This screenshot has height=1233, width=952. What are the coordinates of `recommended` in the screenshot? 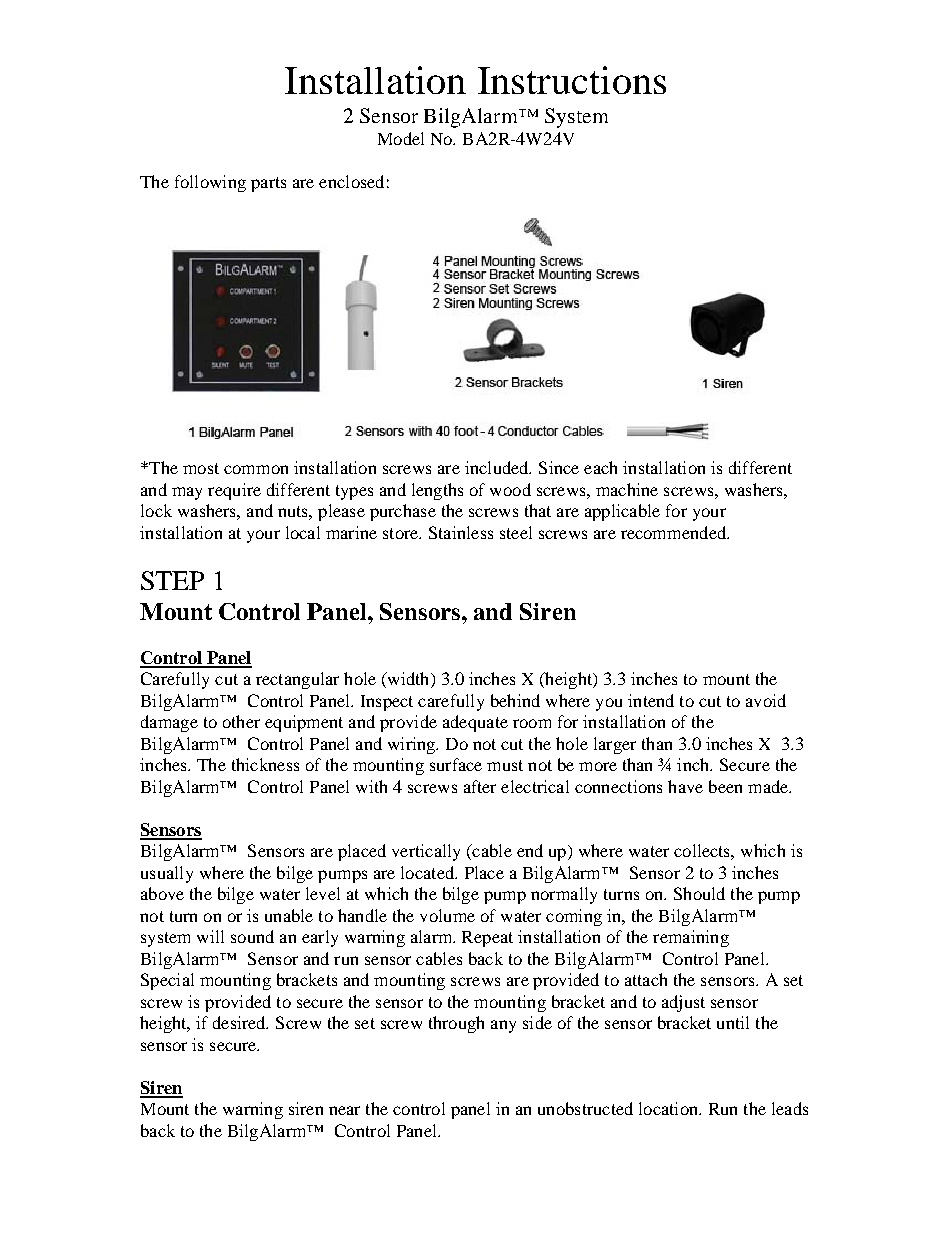 It's located at (675, 532).
